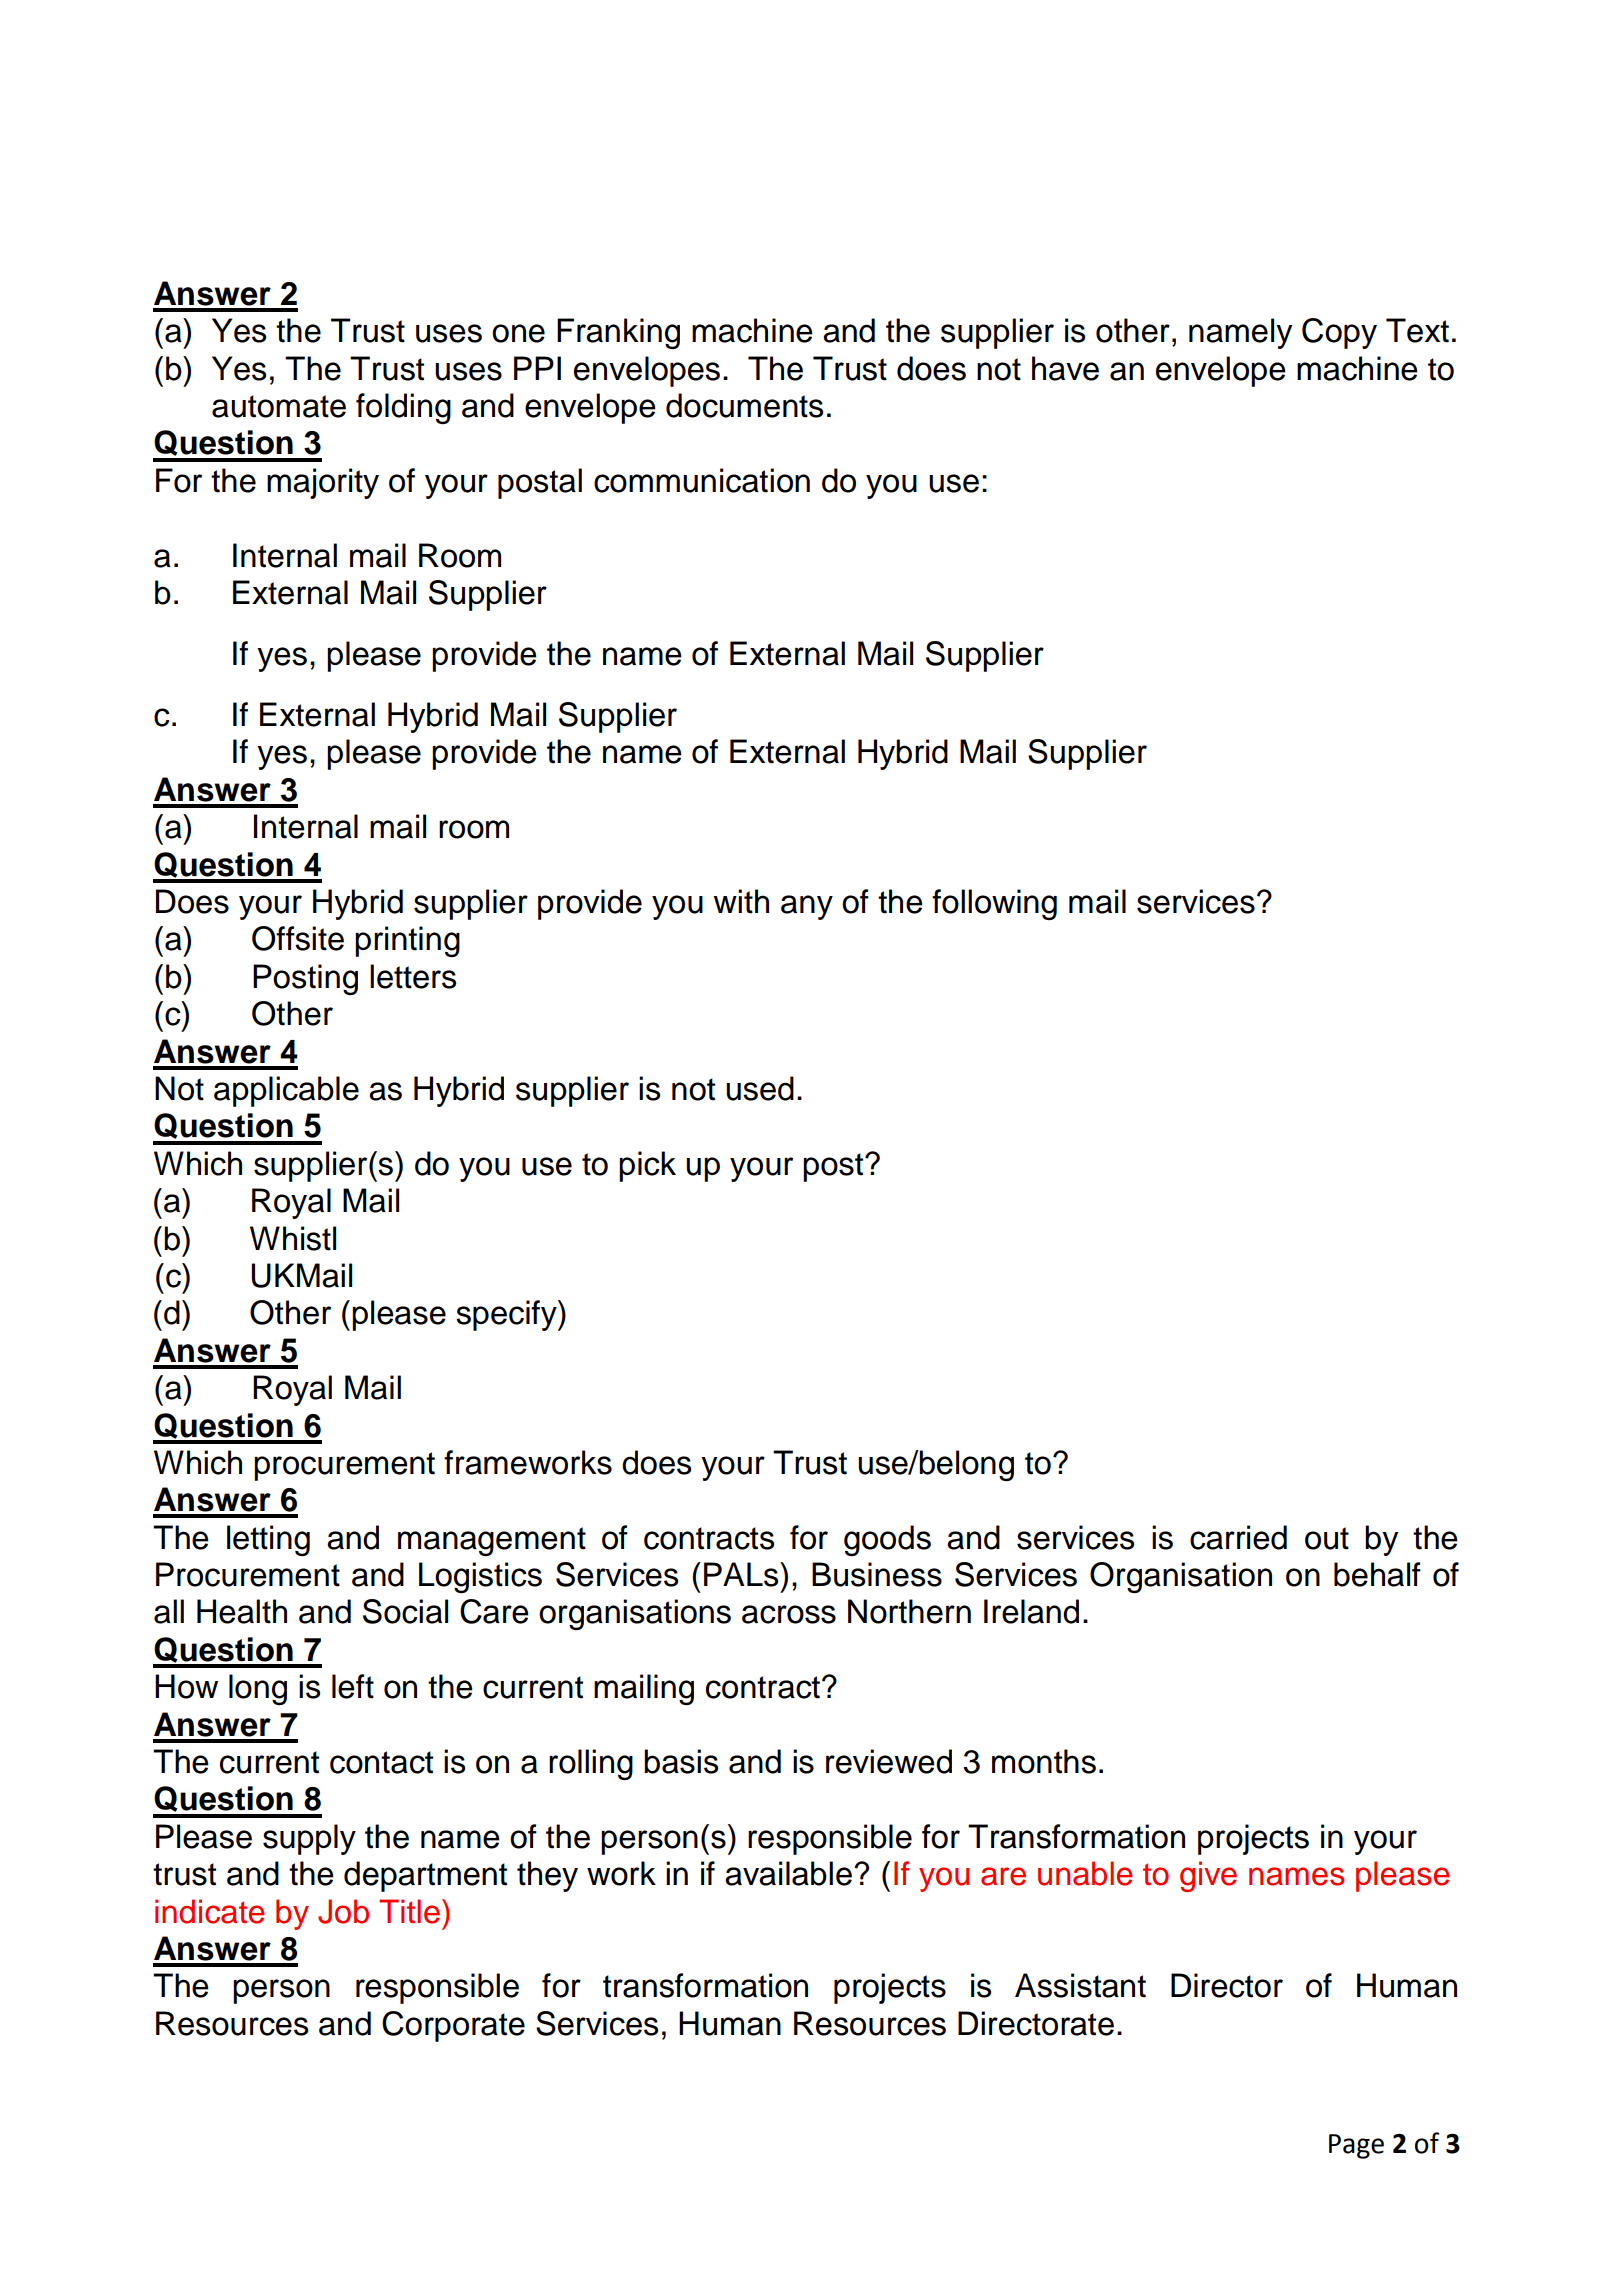  I want to click on Copy, so click(1339, 333).
